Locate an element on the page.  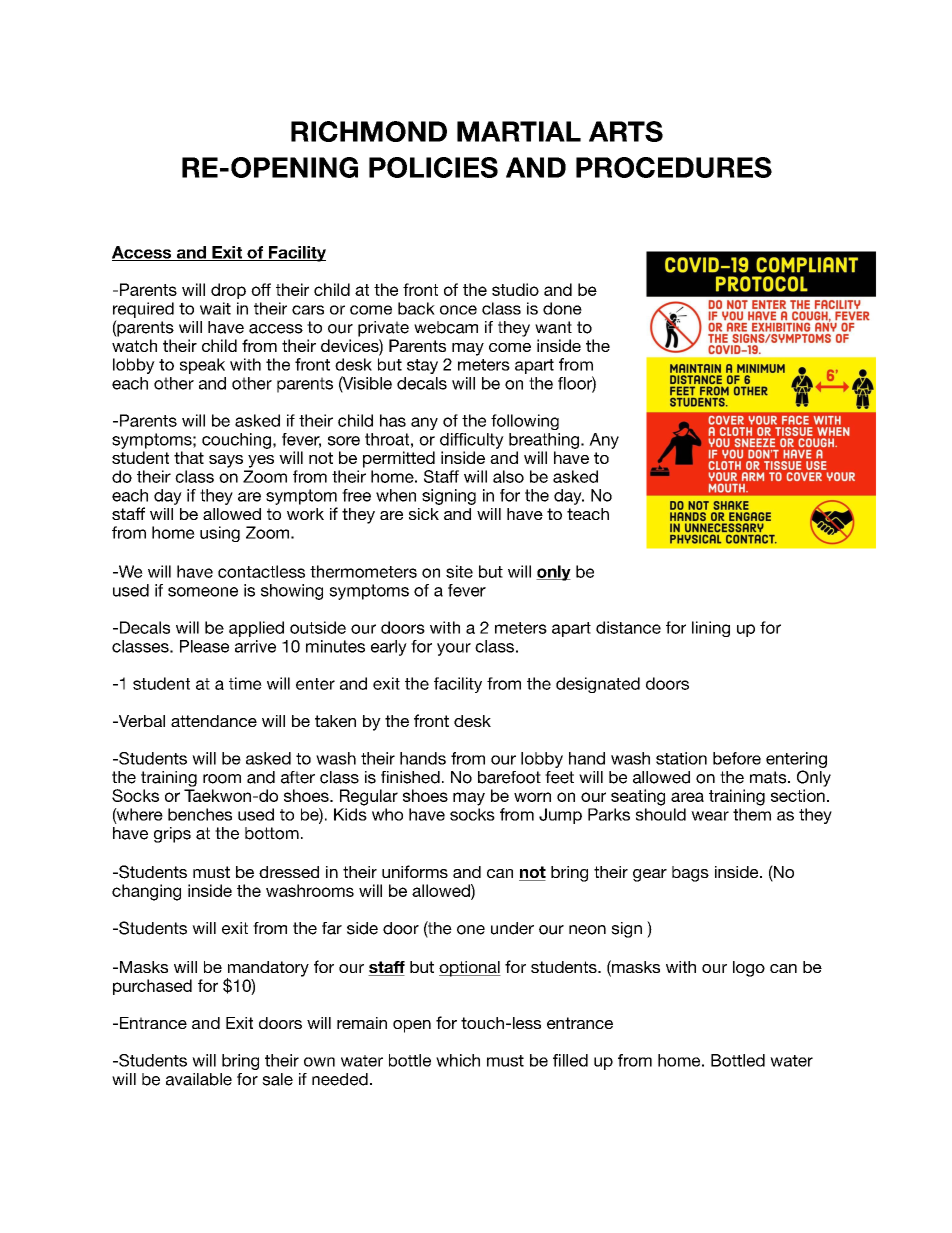
stay is located at coordinates (422, 366).
